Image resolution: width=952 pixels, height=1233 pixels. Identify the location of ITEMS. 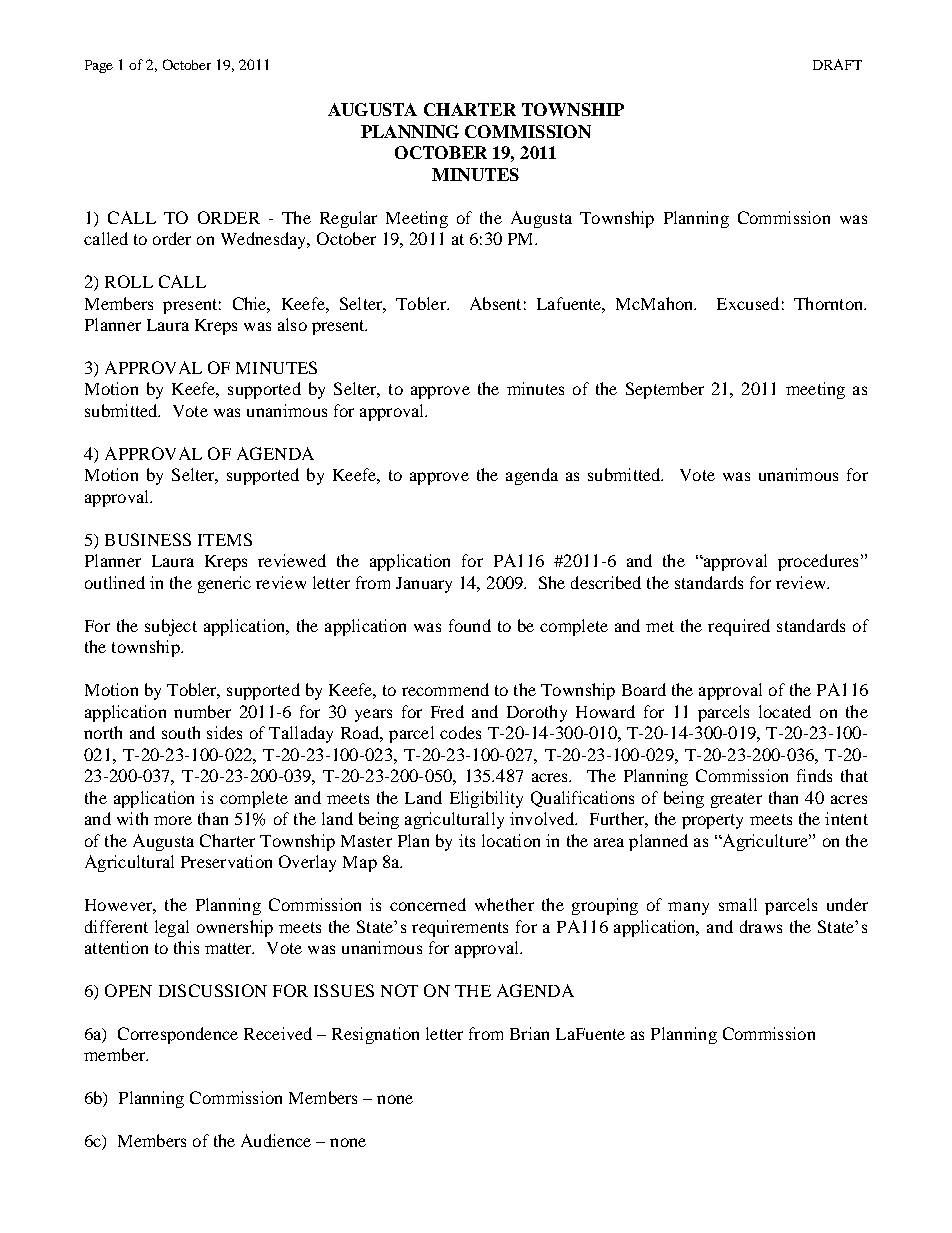
(225, 539).
